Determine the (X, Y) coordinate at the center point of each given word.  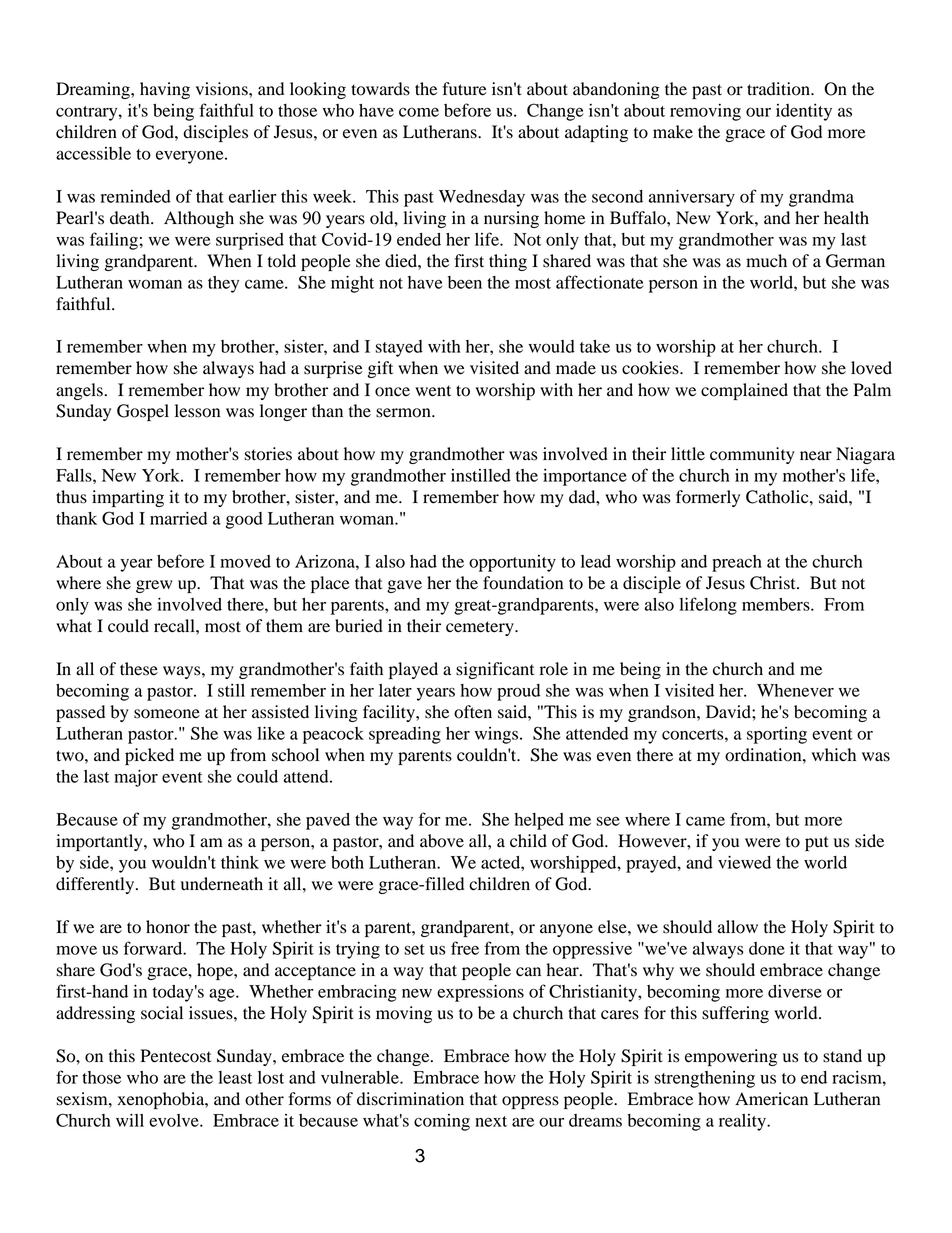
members (777, 604)
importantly (100, 842)
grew (154, 586)
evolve (175, 1120)
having (165, 90)
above (442, 841)
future (464, 89)
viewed (744, 862)
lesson (197, 411)
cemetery (481, 628)
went (433, 391)
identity (804, 112)
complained (744, 391)
